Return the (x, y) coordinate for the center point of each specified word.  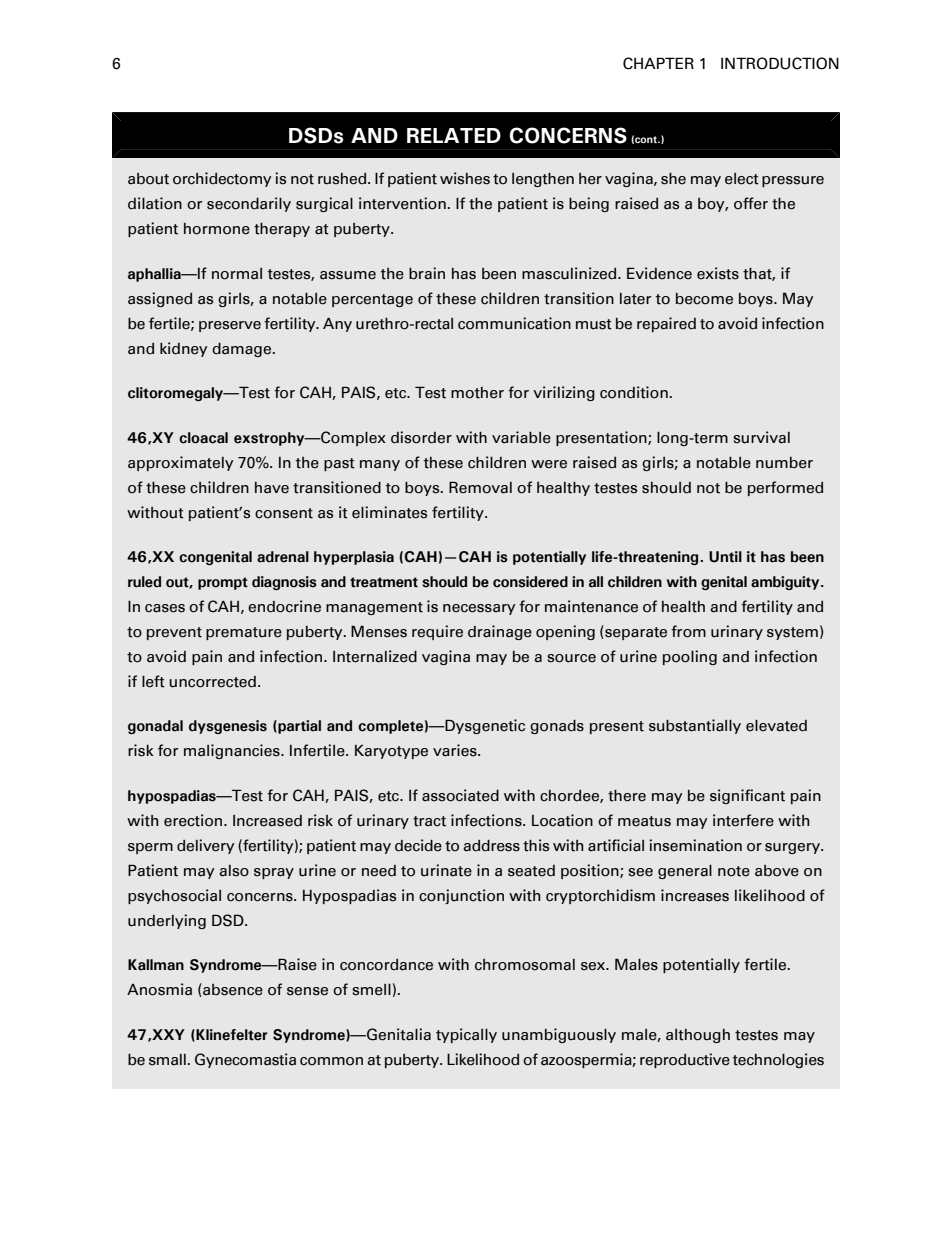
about (148, 179)
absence (232, 990)
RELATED (454, 135)
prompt (223, 583)
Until (725, 557)
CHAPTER (658, 63)
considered (530, 582)
